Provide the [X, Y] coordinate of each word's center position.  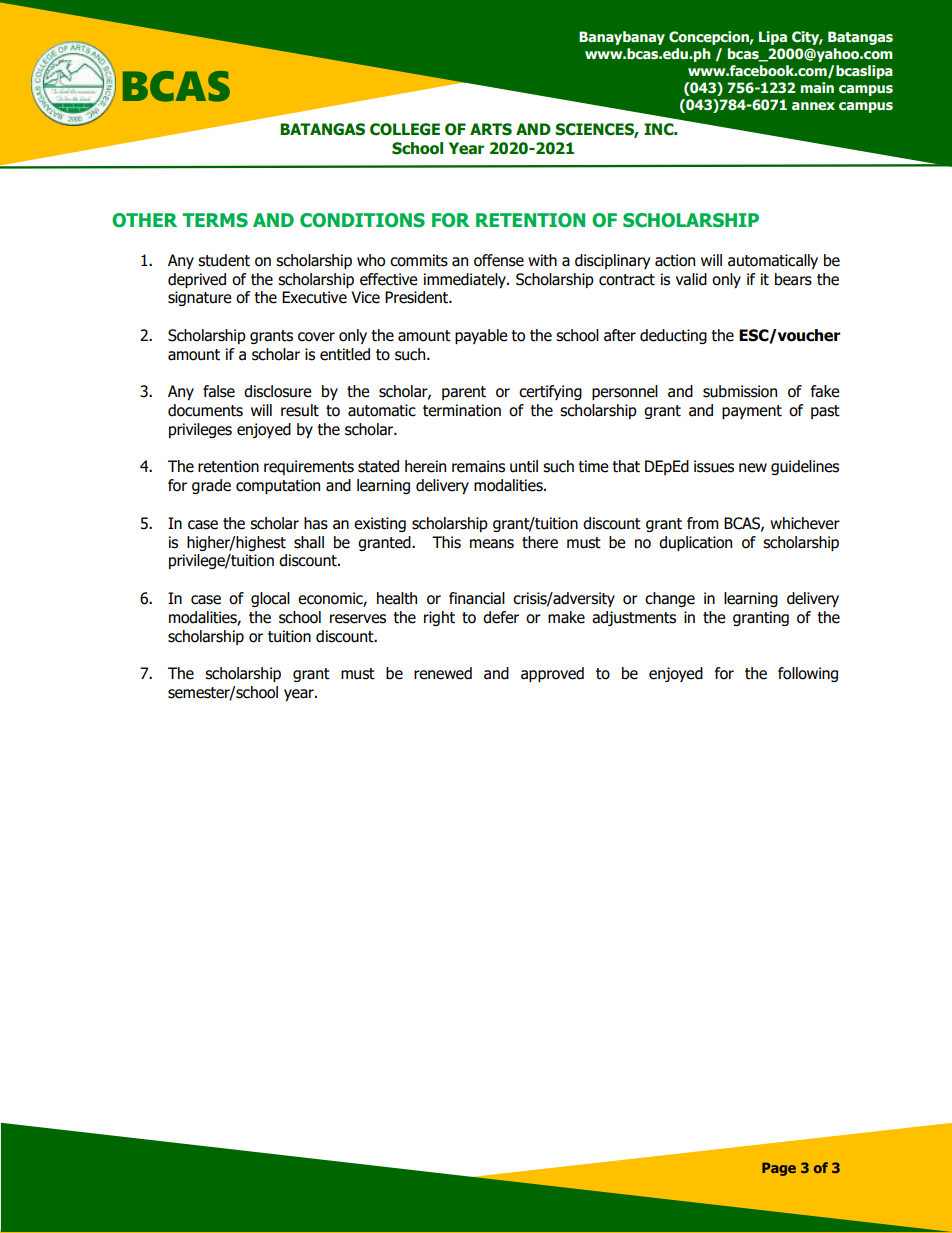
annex [813, 106]
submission [740, 391]
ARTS [491, 129]
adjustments [634, 618]
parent [464, 393]
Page [779, 1169]
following [808, 674]
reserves [358, 619]
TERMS [215, 220]
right [439, 618]
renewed [443, 673]
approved [552, 674]
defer [501, 617]
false [219, 391]
